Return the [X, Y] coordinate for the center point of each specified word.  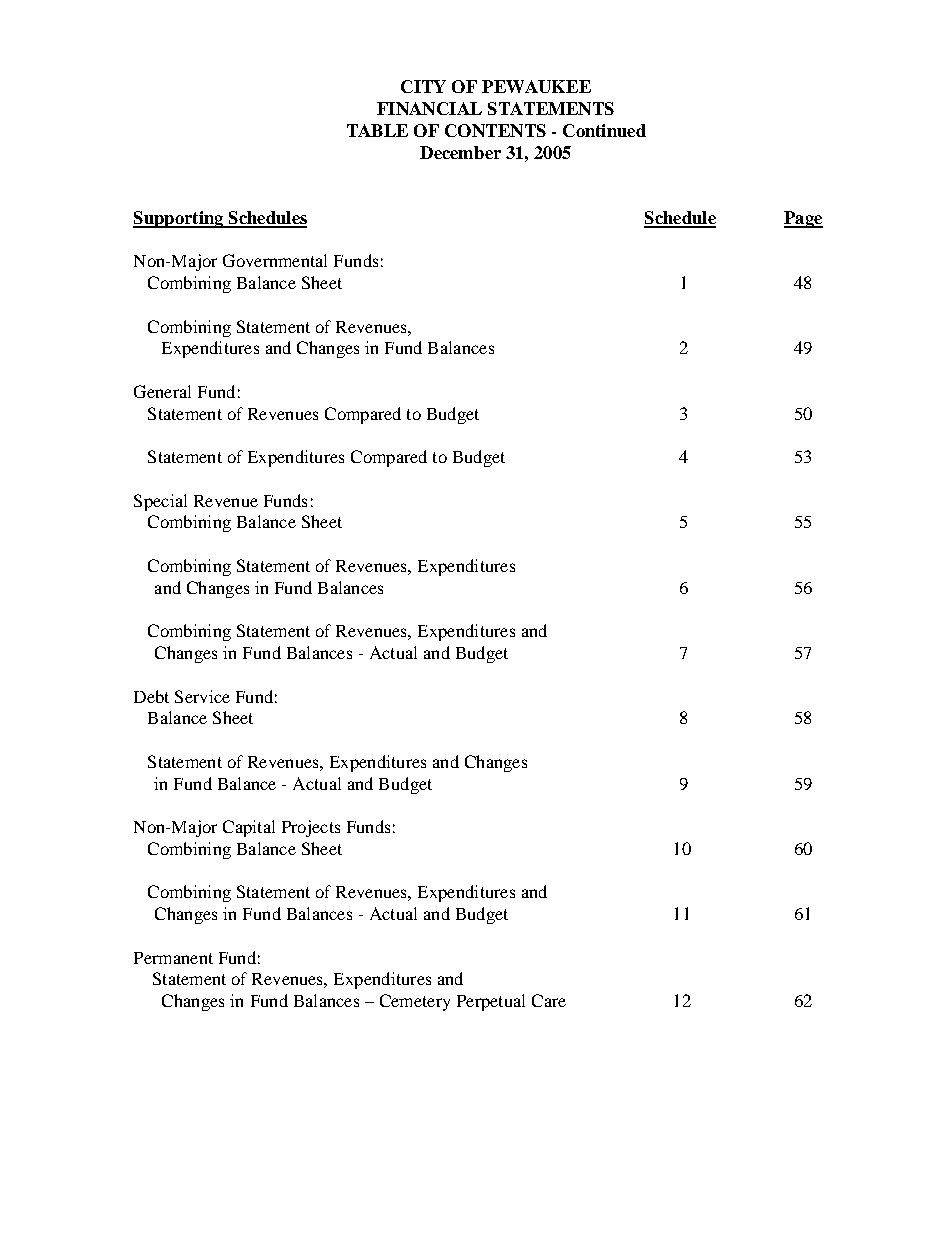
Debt [151, 696]
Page [803, 219]
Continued [604, 130]
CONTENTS [495, 130]
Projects [311, 828]
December [460, 152]
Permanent [173, 958]
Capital [249, 828]
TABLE [377, 130]
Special [160, 502]
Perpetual [491, 1002]
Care [549, 1000]
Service [202, 696]
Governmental [275, 260]
